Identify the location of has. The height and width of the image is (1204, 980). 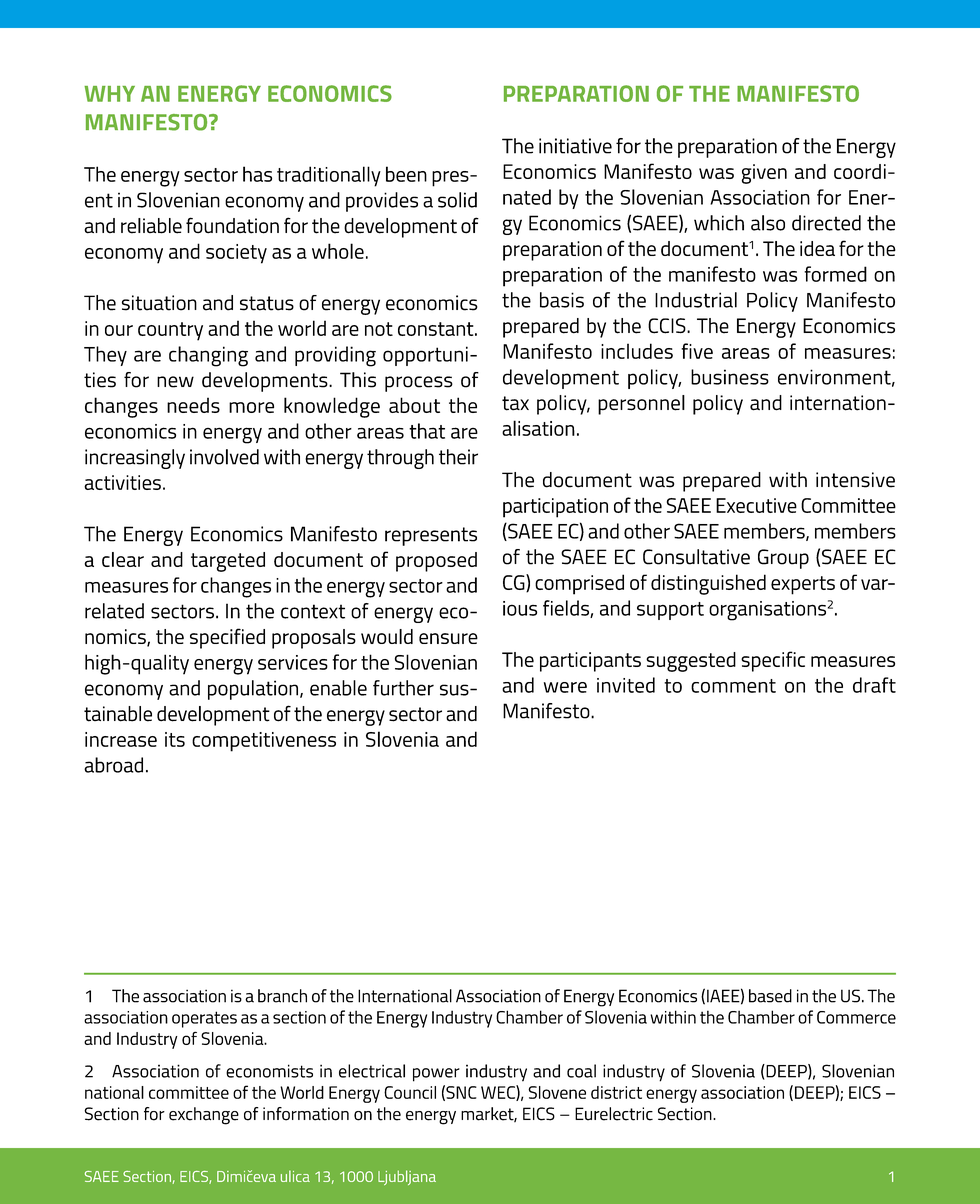
(257, 174).
